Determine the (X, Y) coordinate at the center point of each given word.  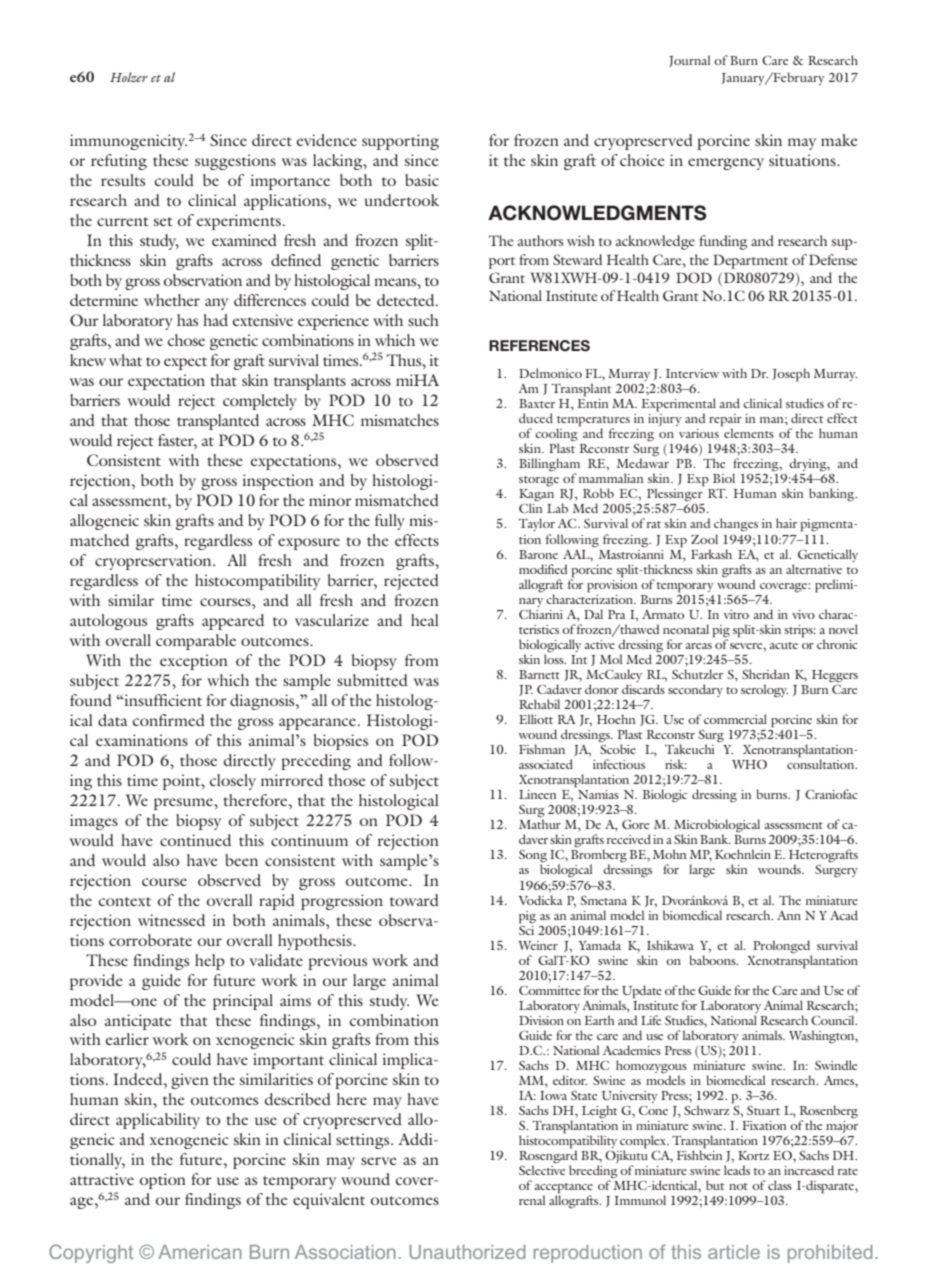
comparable (196, 642)
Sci (526, 929)
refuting (119, 162)
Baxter (537, 403)
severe (747, 646)
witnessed (171, 920)
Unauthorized (467, 1252)
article (734, 1252)
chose (186, 340)
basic (422, 180)
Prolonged (781, 946)
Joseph (791, 375)
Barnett (539, 674)
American (200, 1252)
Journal (689, 61)
